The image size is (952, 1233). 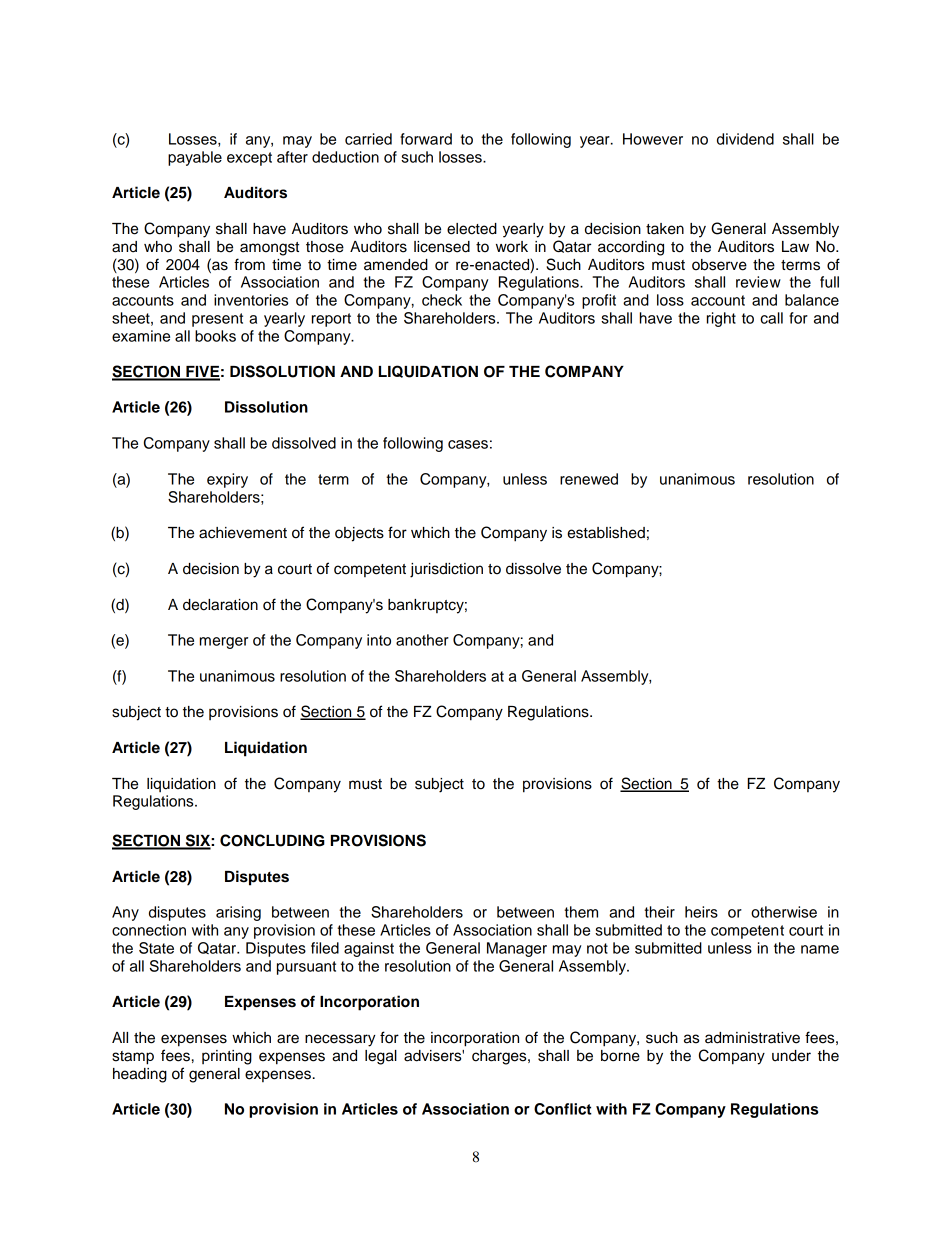 I want to click on dividend, so click(x=745, y=139).
